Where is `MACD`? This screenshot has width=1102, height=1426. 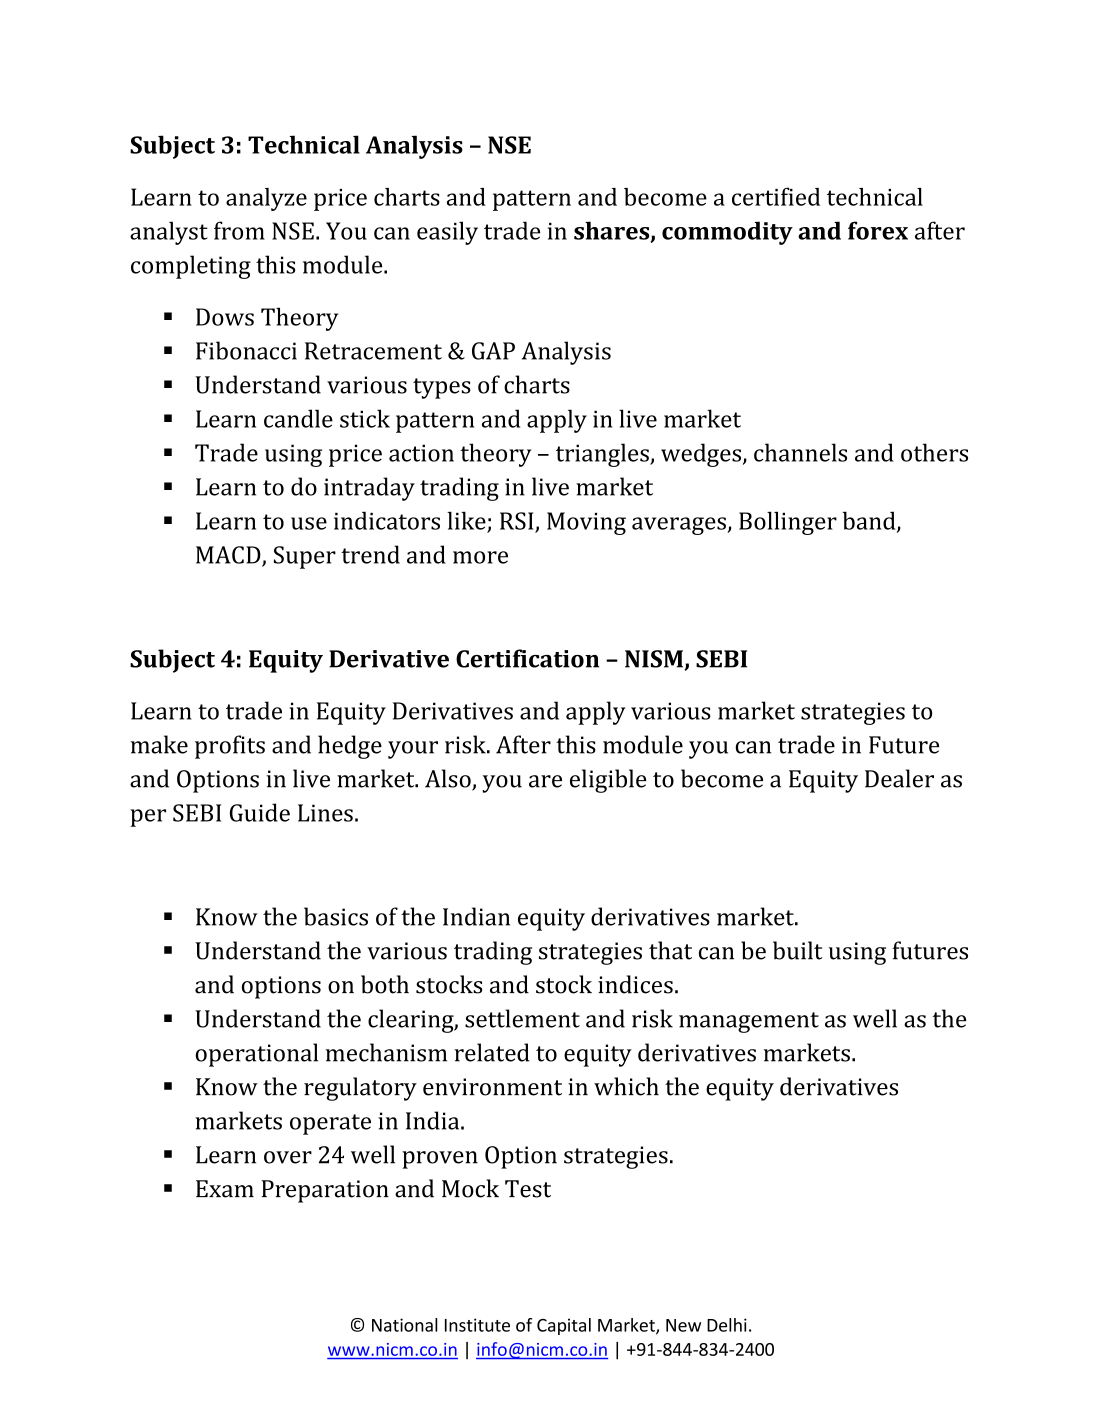
MACD is located at coordinates (229, 556).
